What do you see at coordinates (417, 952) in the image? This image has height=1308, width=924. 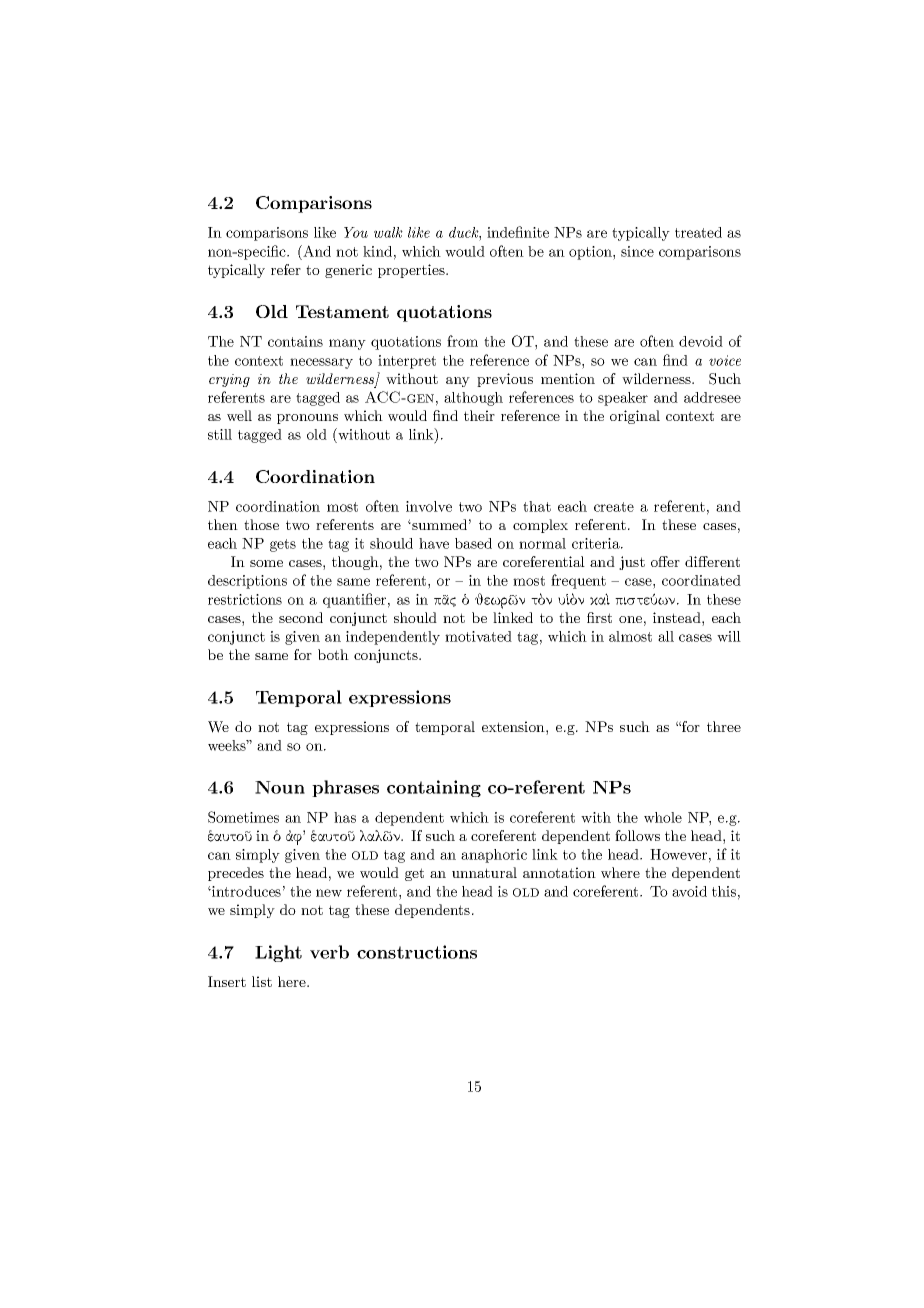 I see `constructions` at bounding box center [417, 952].
